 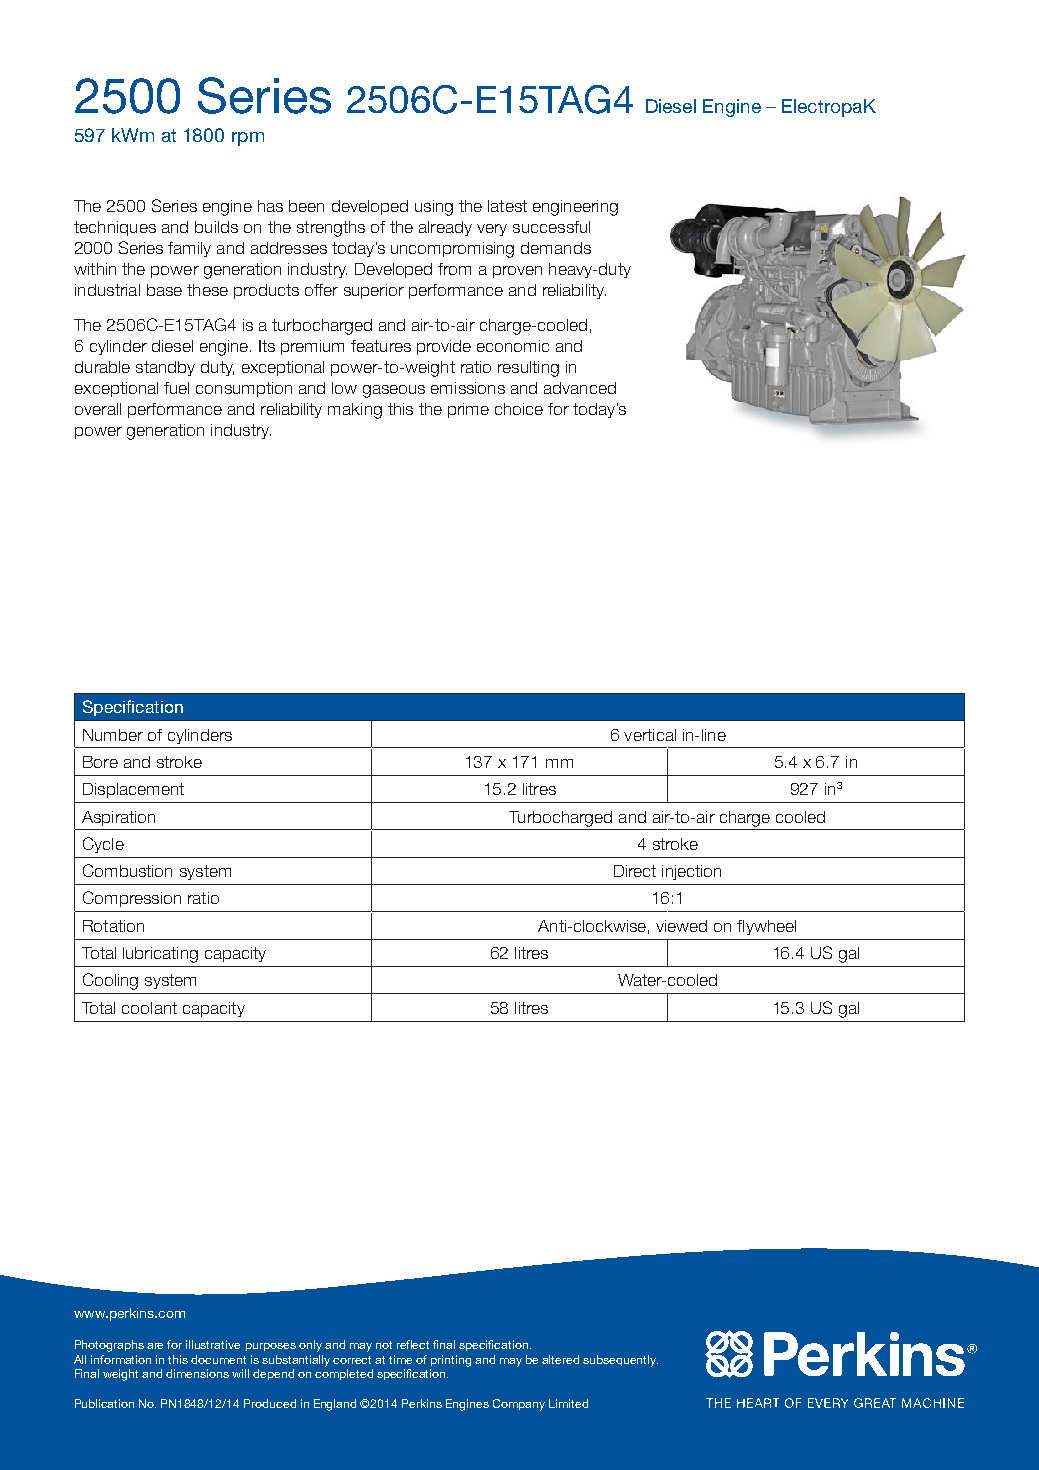 I want to click on builds, so click(x=216, y=227).
